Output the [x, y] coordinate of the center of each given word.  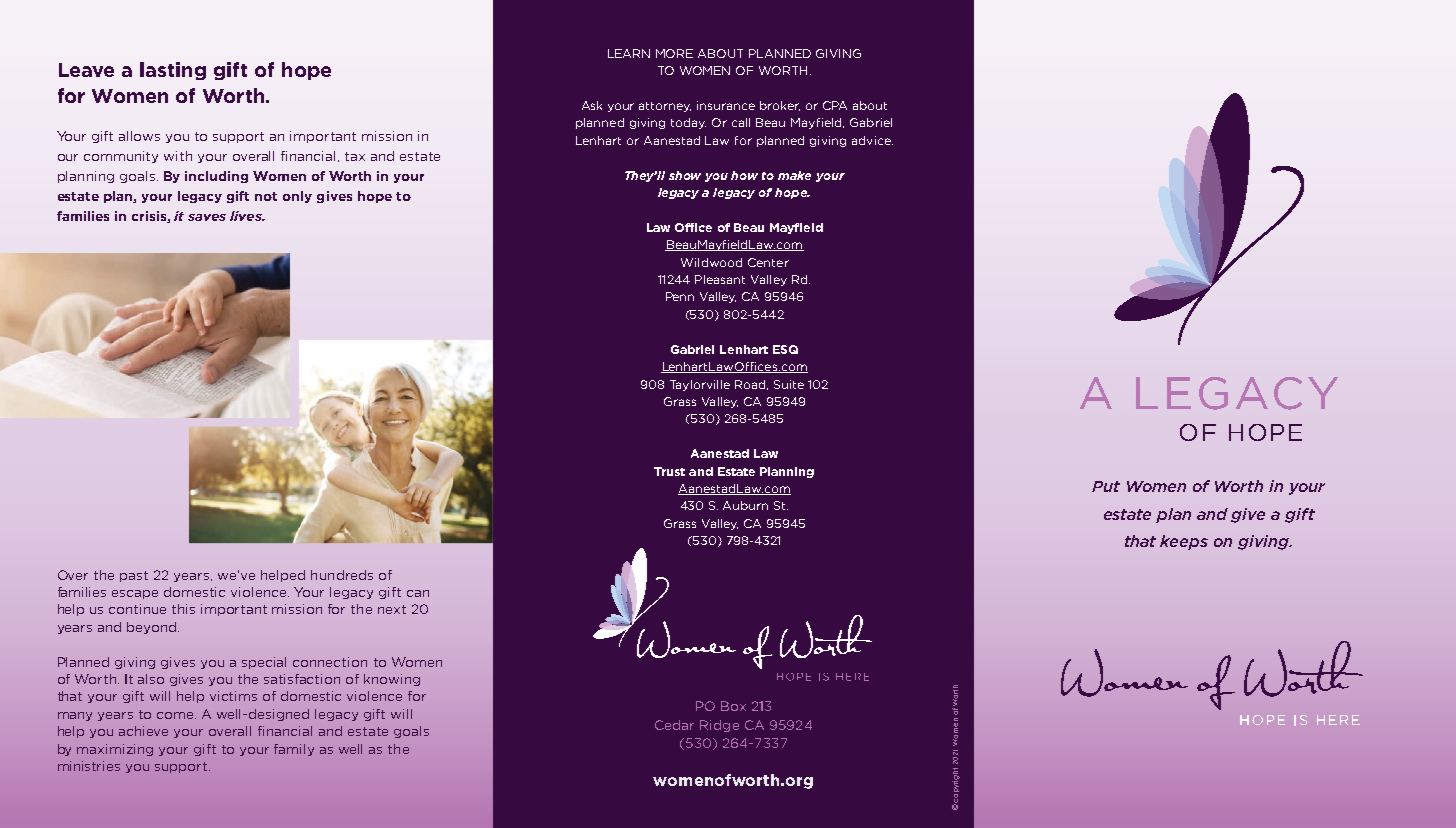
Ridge [719, 726]
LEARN [629, 53]
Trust [669, 471]
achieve [143, 731]
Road [751, 385]
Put [1106, 486]
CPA [835, 105]
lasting [173, 71]
